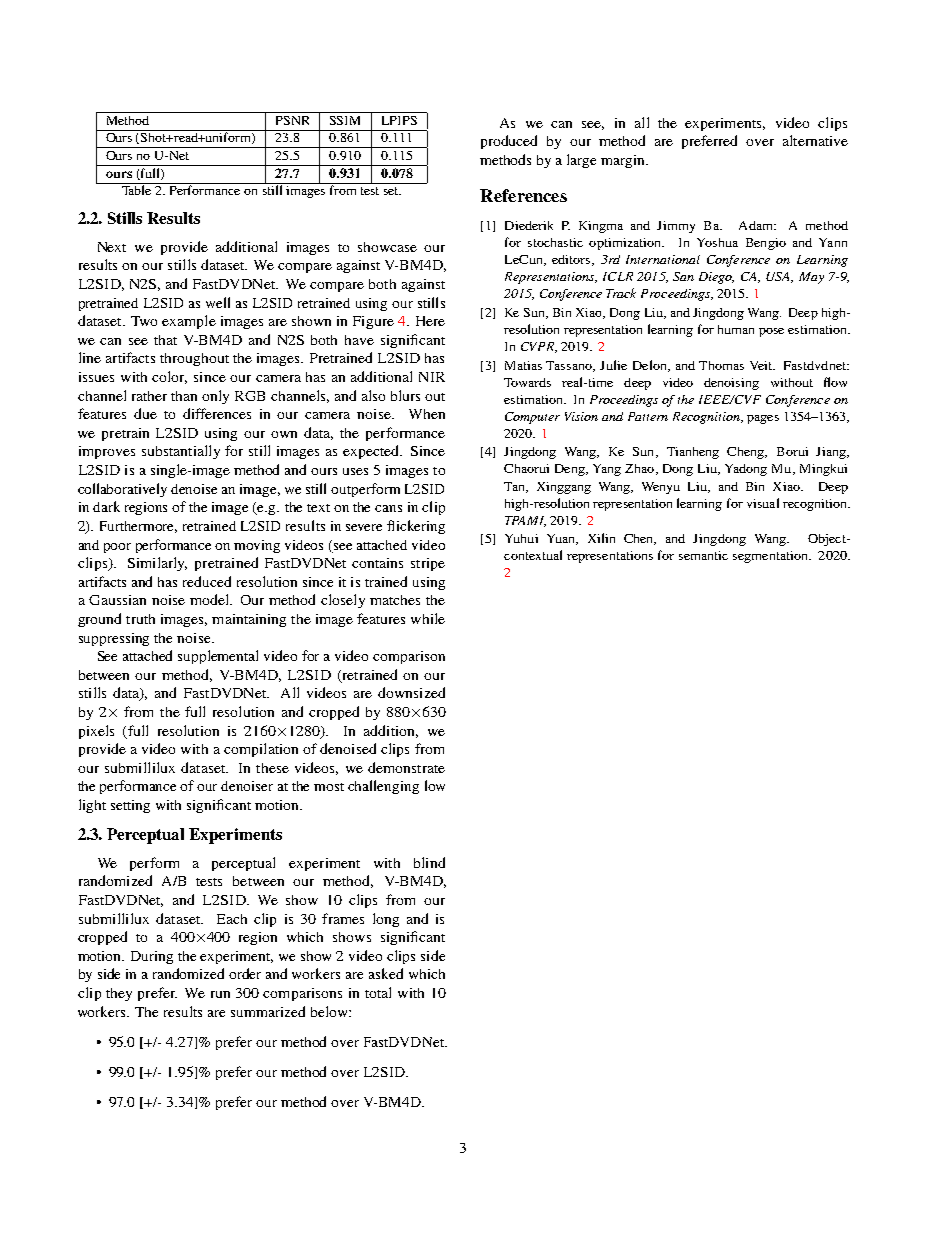  I want to click on total, so click(378, 992).
